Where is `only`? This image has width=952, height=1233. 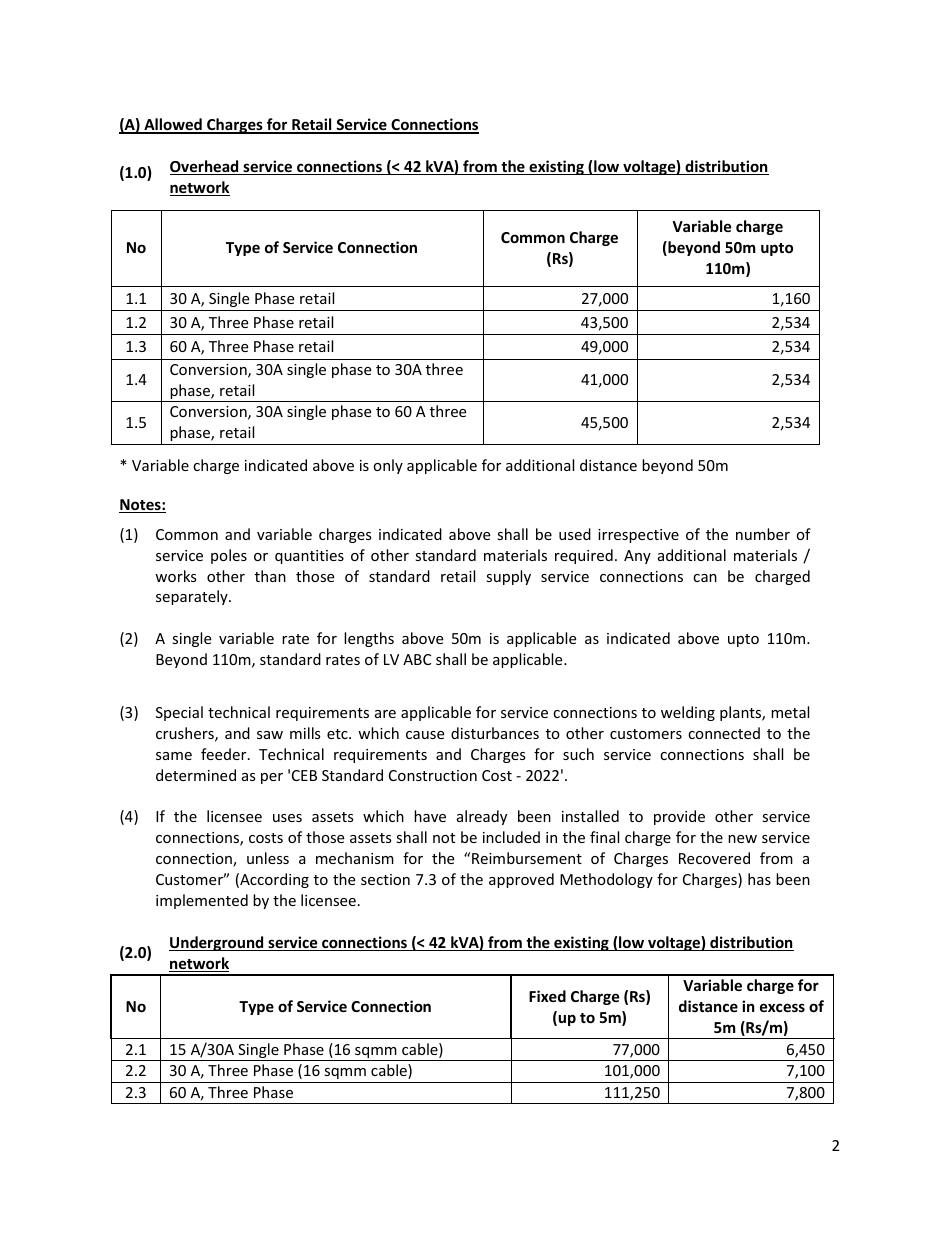
only is located at coordinates (388, 466).
